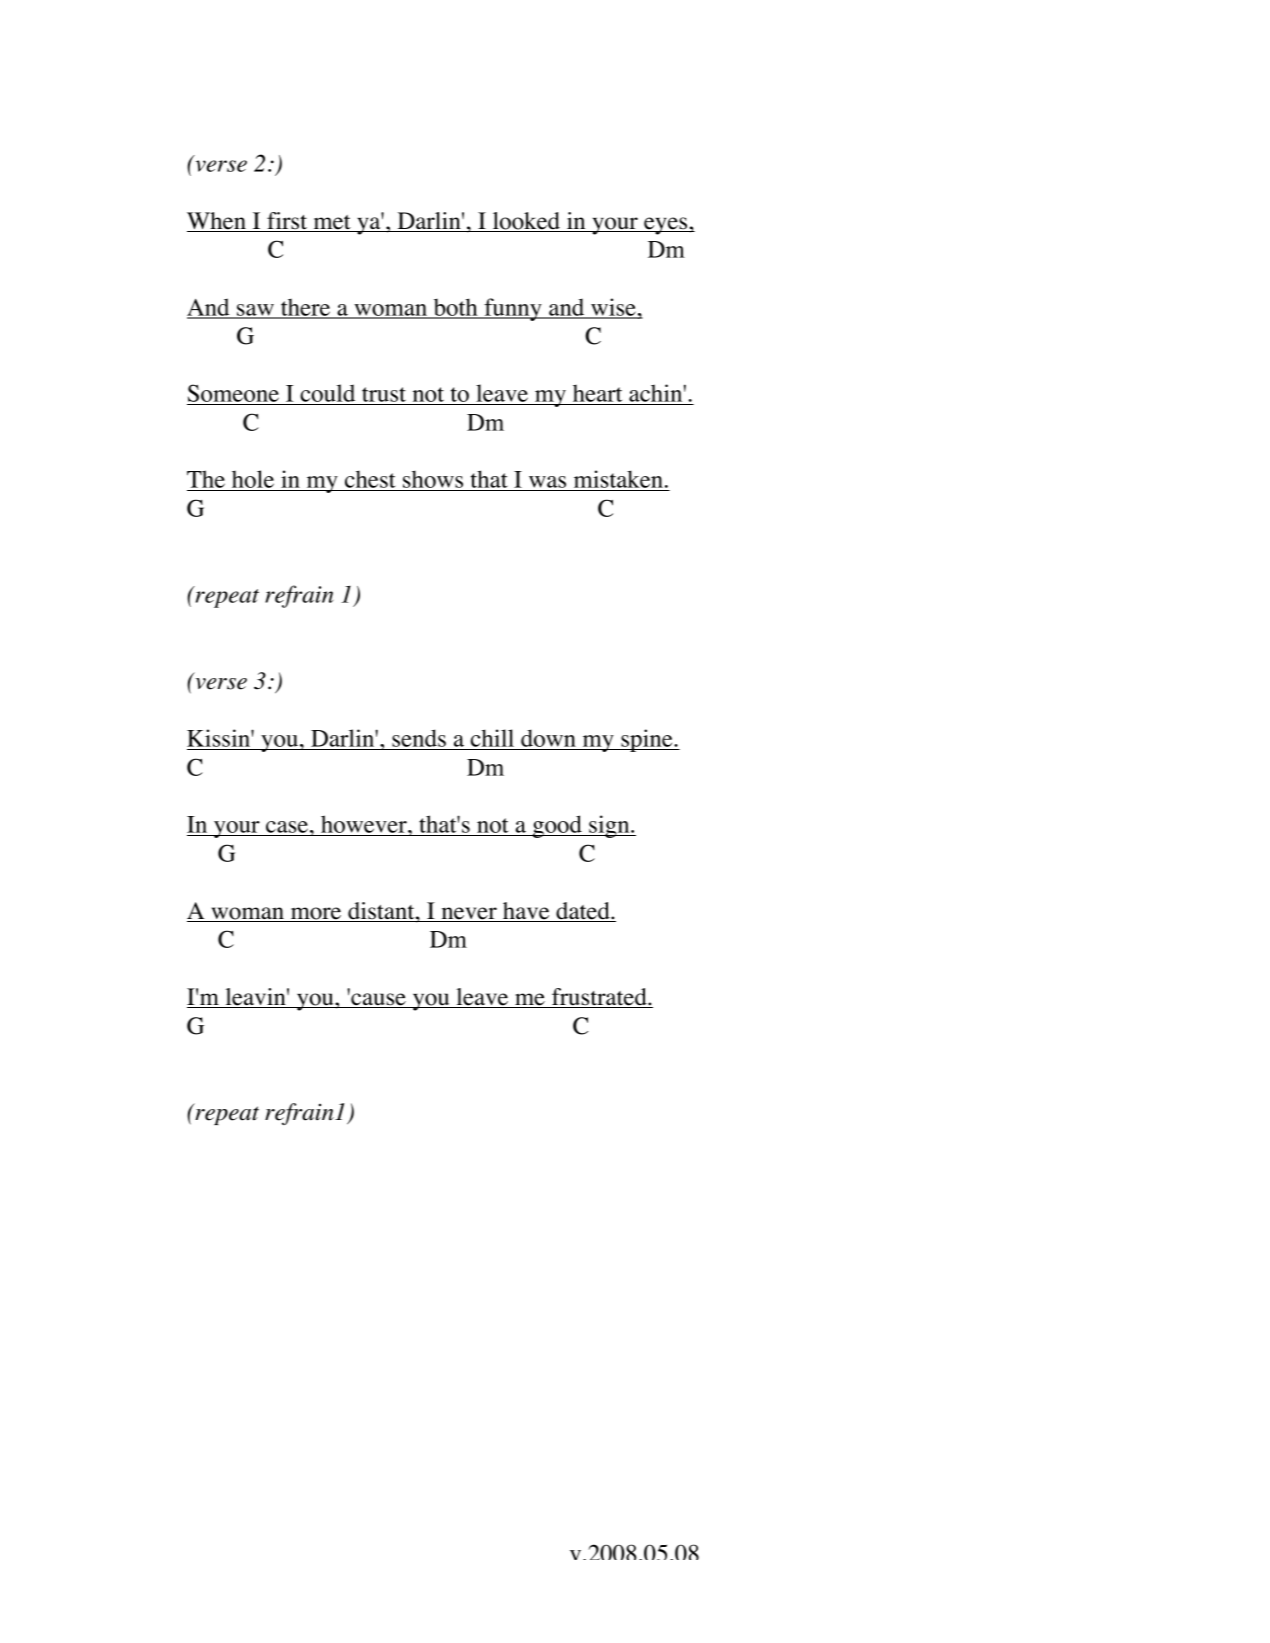 The width and height of the page is (1270, 1643). Describe the element at coordinates (455, 308) in the page. I see `both` at that location.
